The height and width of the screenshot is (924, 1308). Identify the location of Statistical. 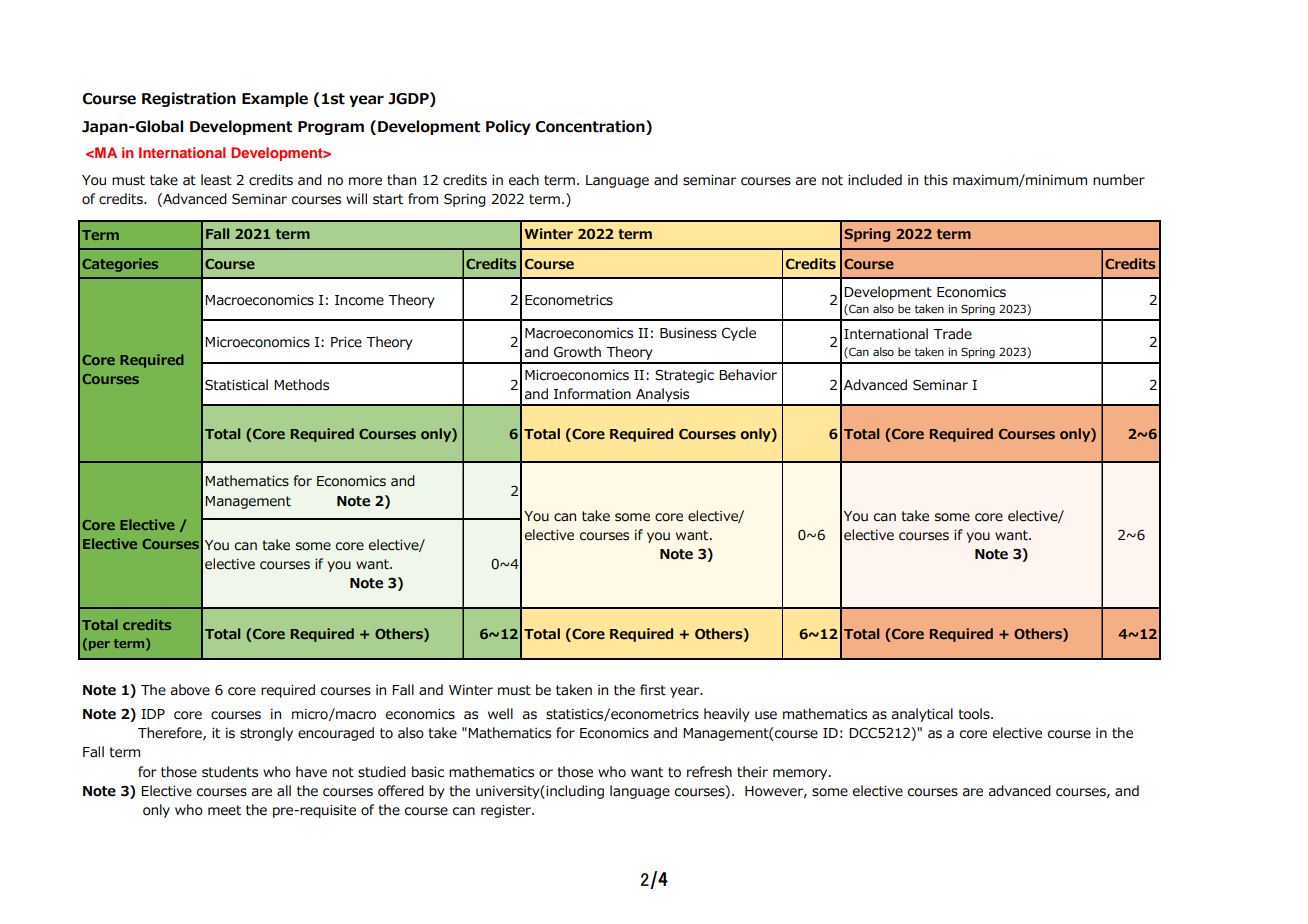
(236, 385).
